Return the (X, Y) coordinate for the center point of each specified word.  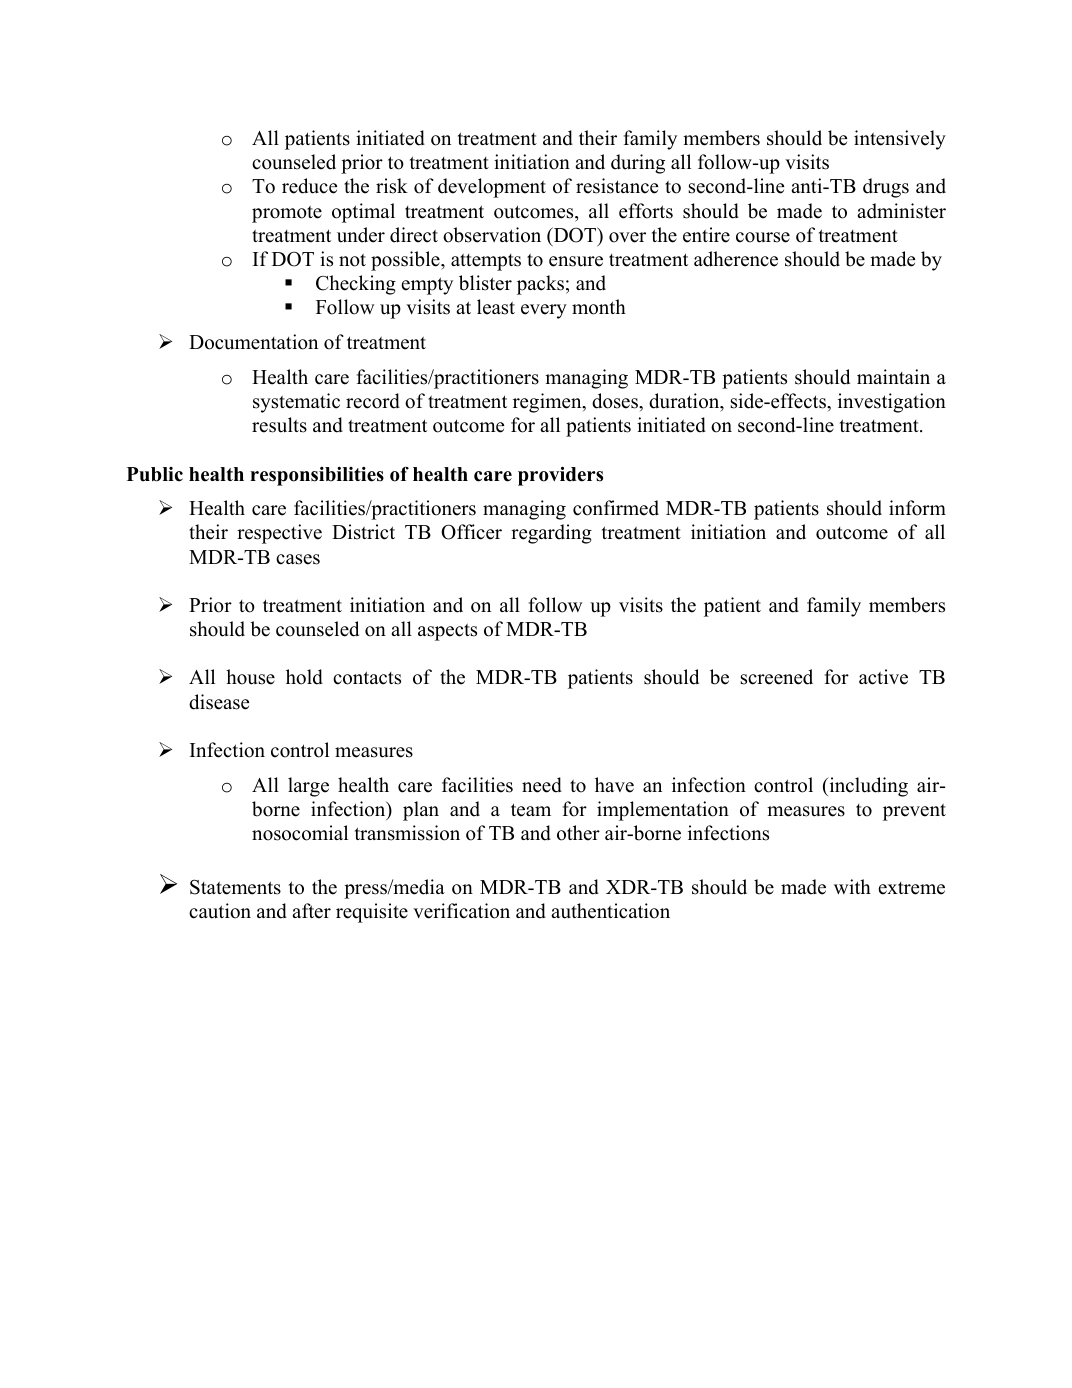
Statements (235, 887)
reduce (309, 186)
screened (777, 677)
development (492, 188)
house (250, 677)
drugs (886, 188)
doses (616, 401)
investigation (892, 403)
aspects (447, 632)
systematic (296, 403)
